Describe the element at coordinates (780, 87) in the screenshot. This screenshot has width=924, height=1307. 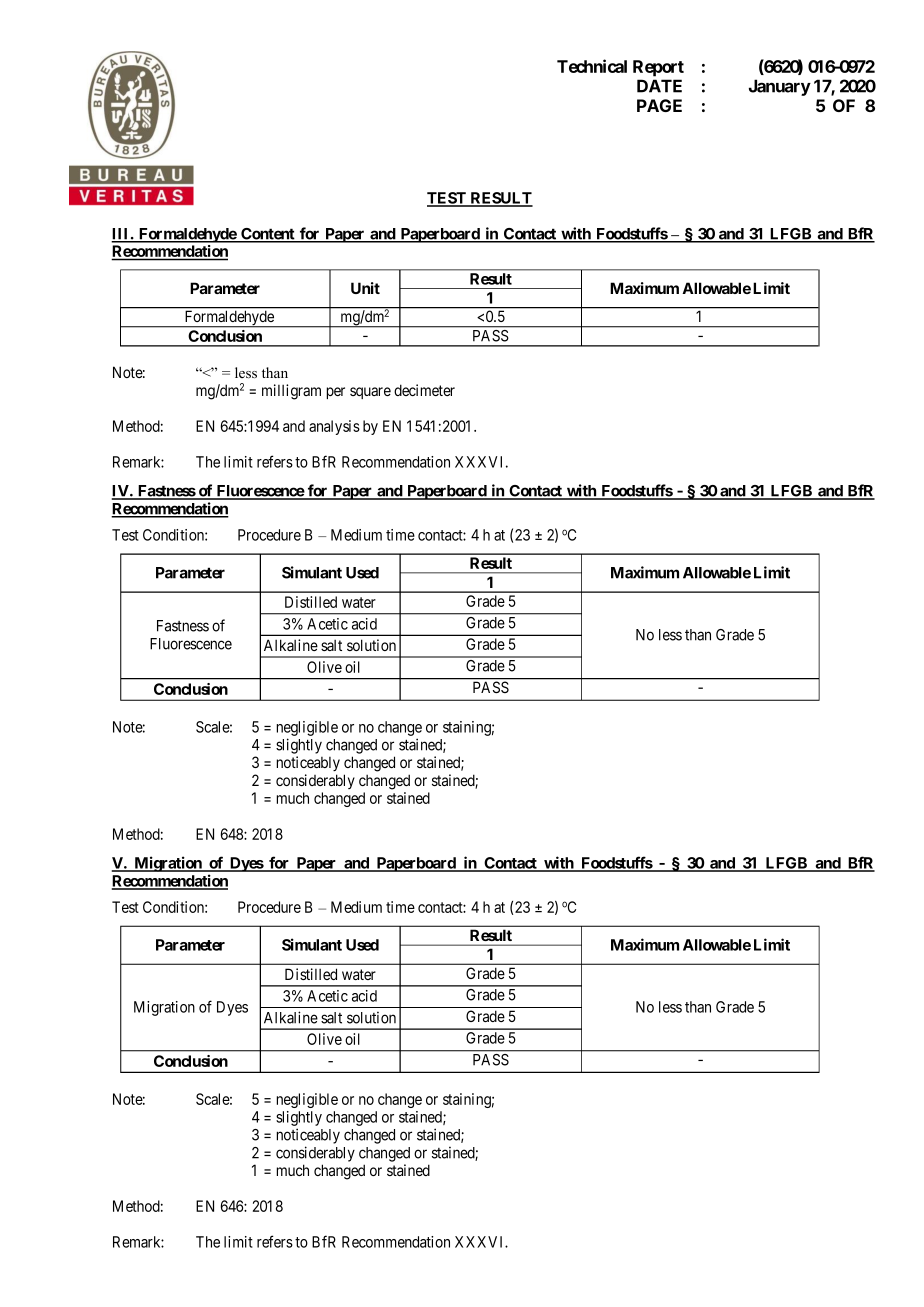
I see `January` at that location.
